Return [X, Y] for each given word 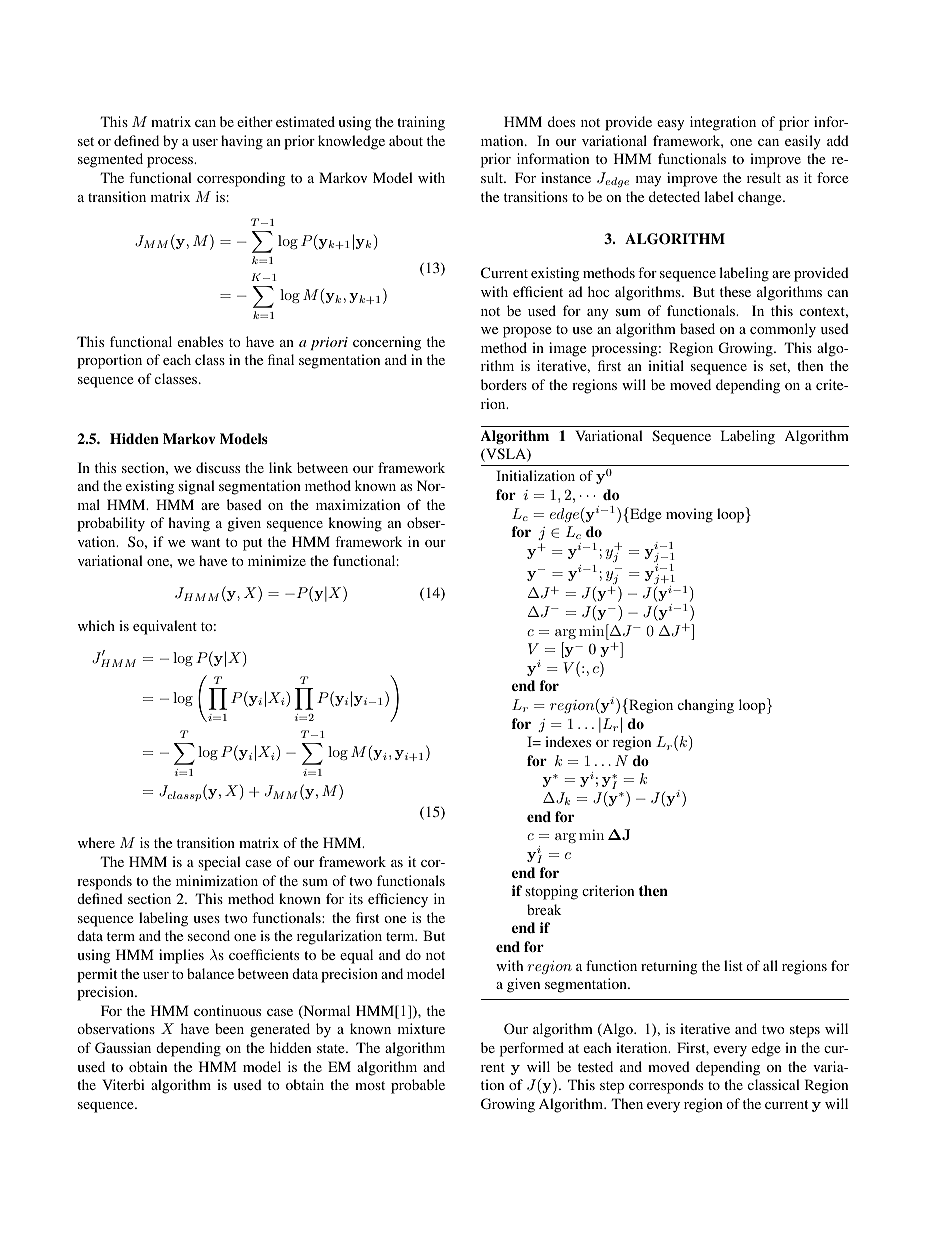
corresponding [241, 179]
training [421, 123]
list [733, 965]
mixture [421, 1028]
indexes [568, 741]
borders [504, 384]
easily [803, 142]
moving [689, 515]
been [229, 1028]
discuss [218, 467]
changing [706, 706]
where [96, 842]
